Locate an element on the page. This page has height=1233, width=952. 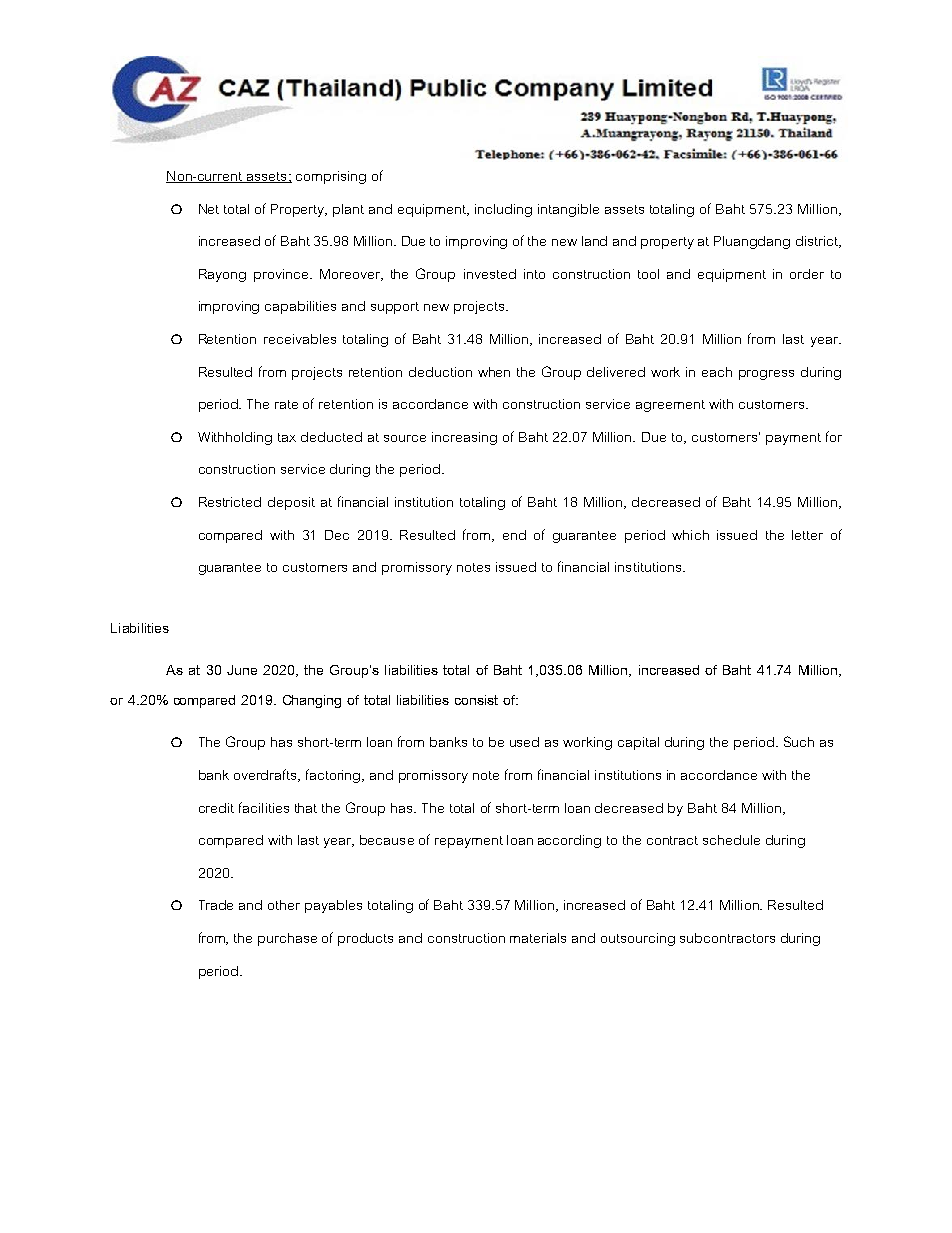
including is located at coordinates (503, 210).
